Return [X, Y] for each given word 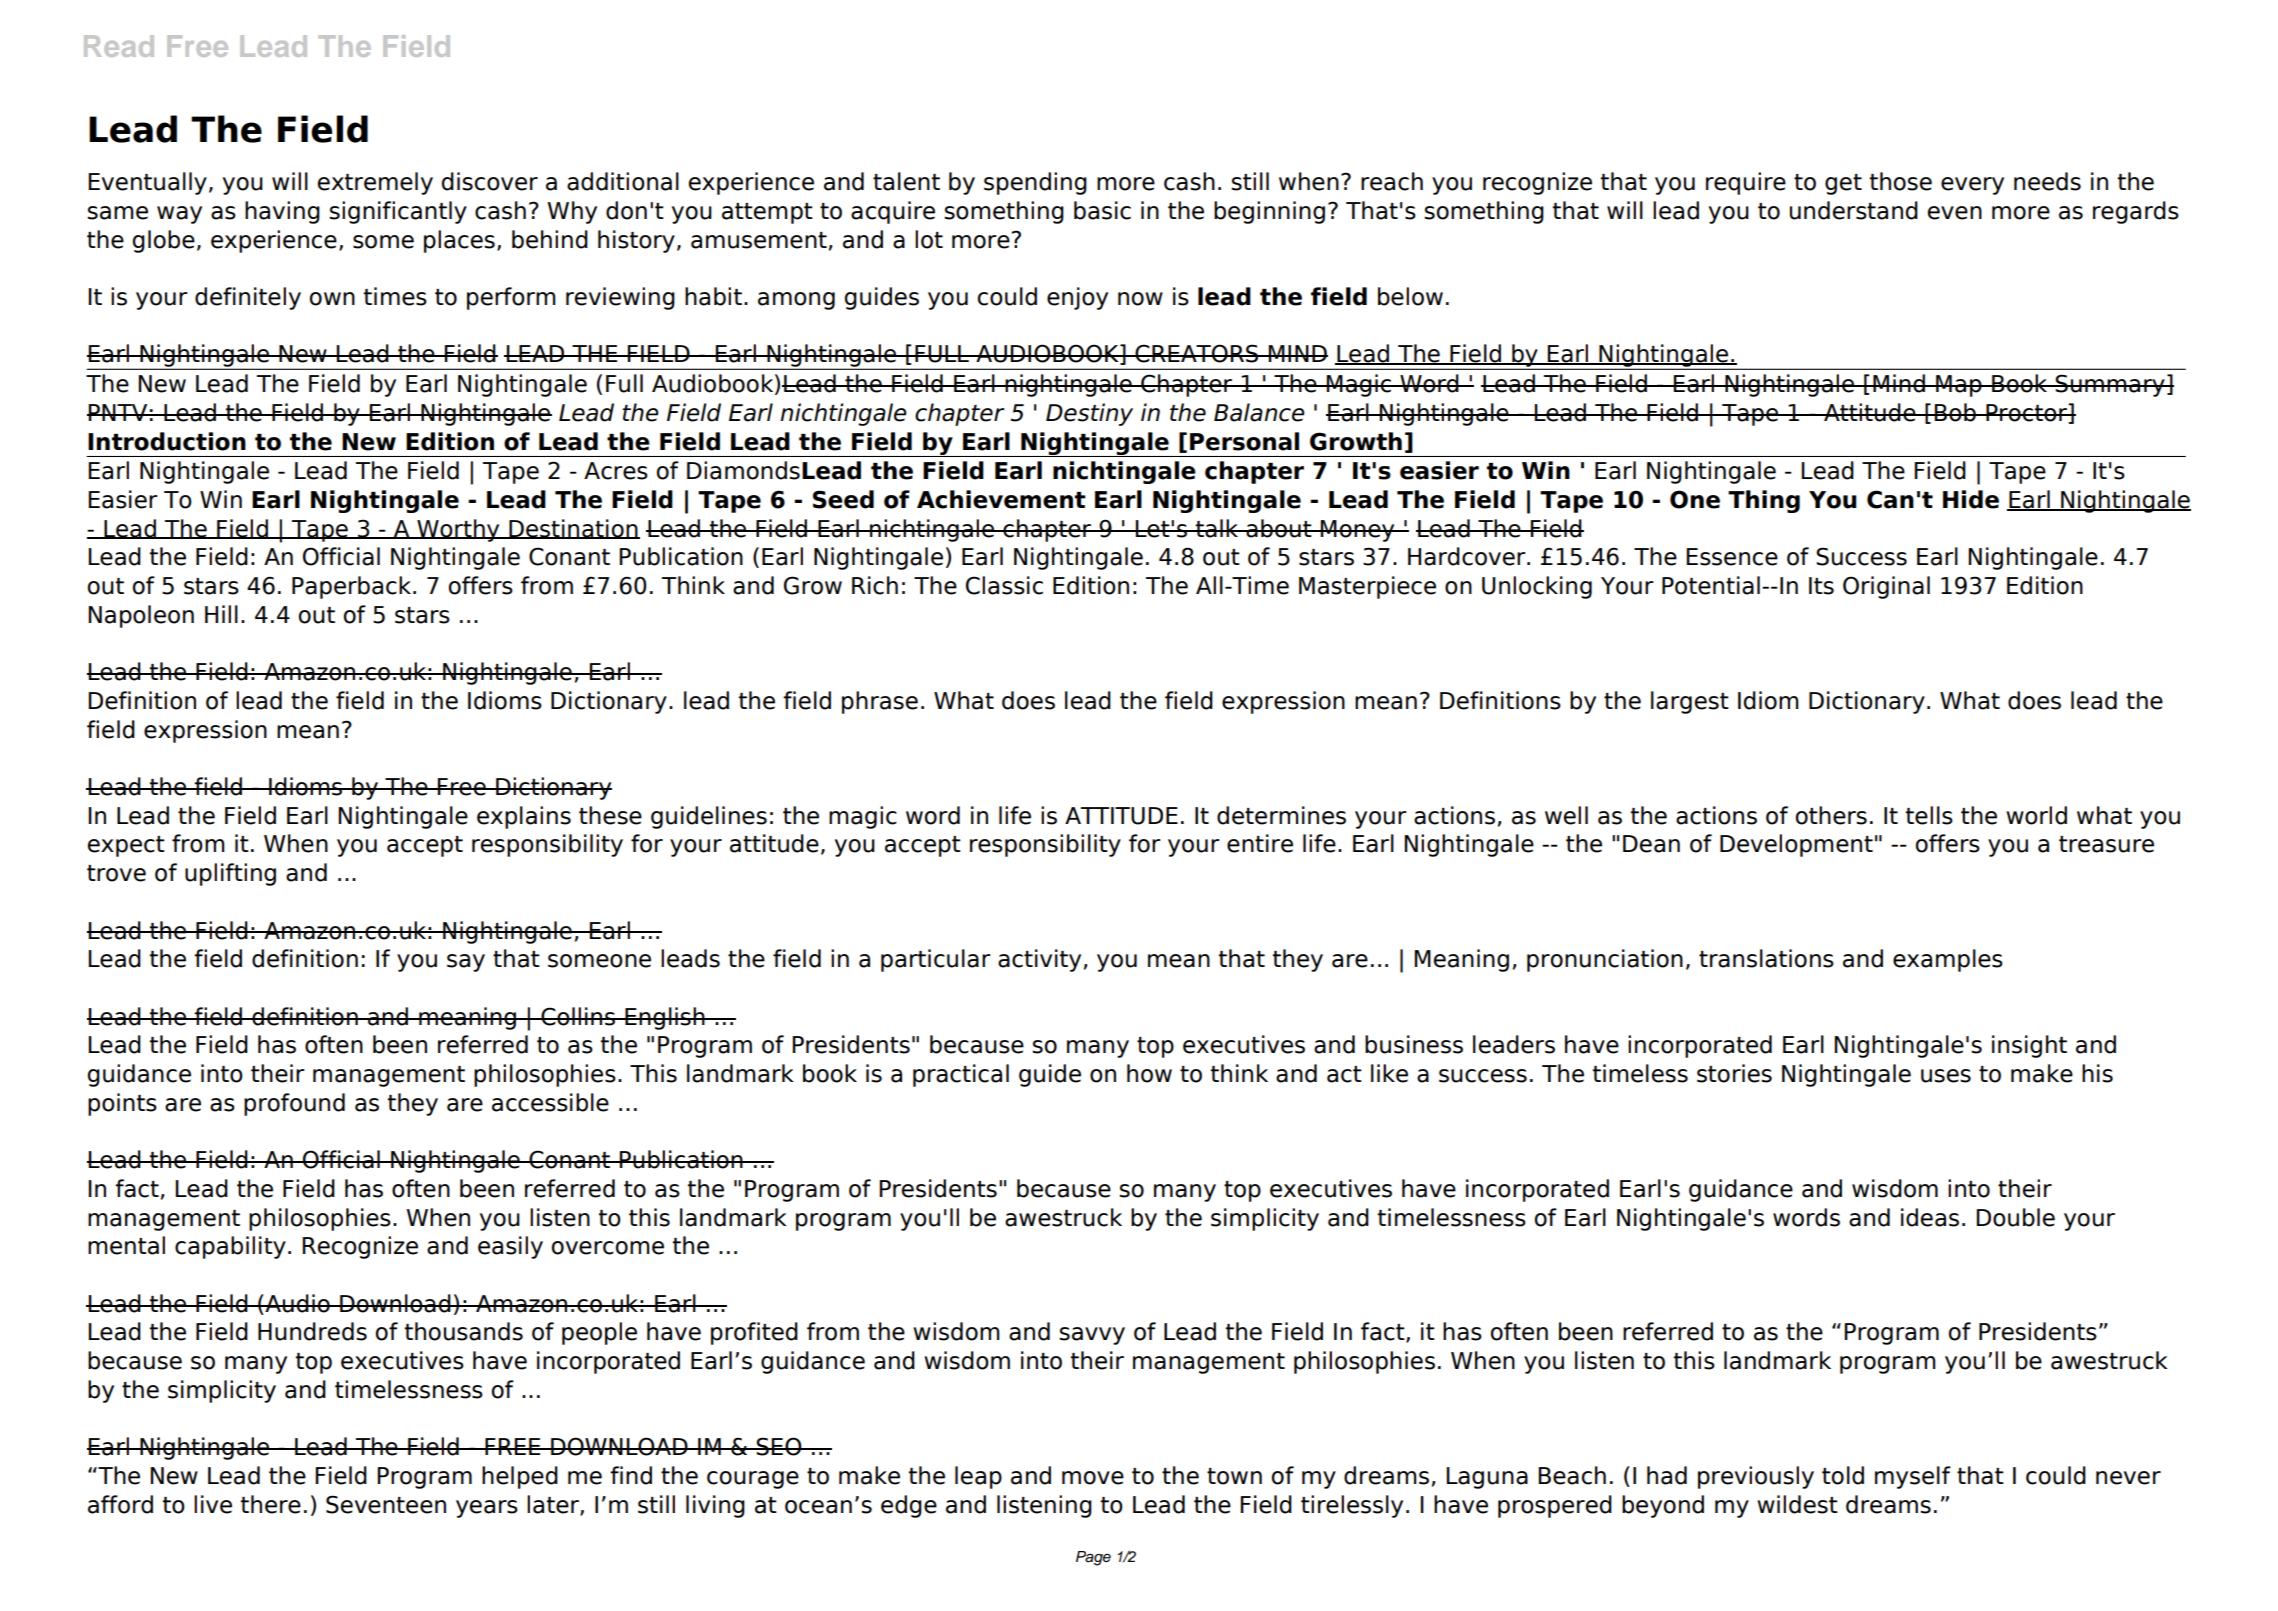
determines [1281, 815]
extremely [375, 183]
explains [524, 817]
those [1901, 181]
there [271, 1504]
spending [1035, 183]
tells [1929, 815]
